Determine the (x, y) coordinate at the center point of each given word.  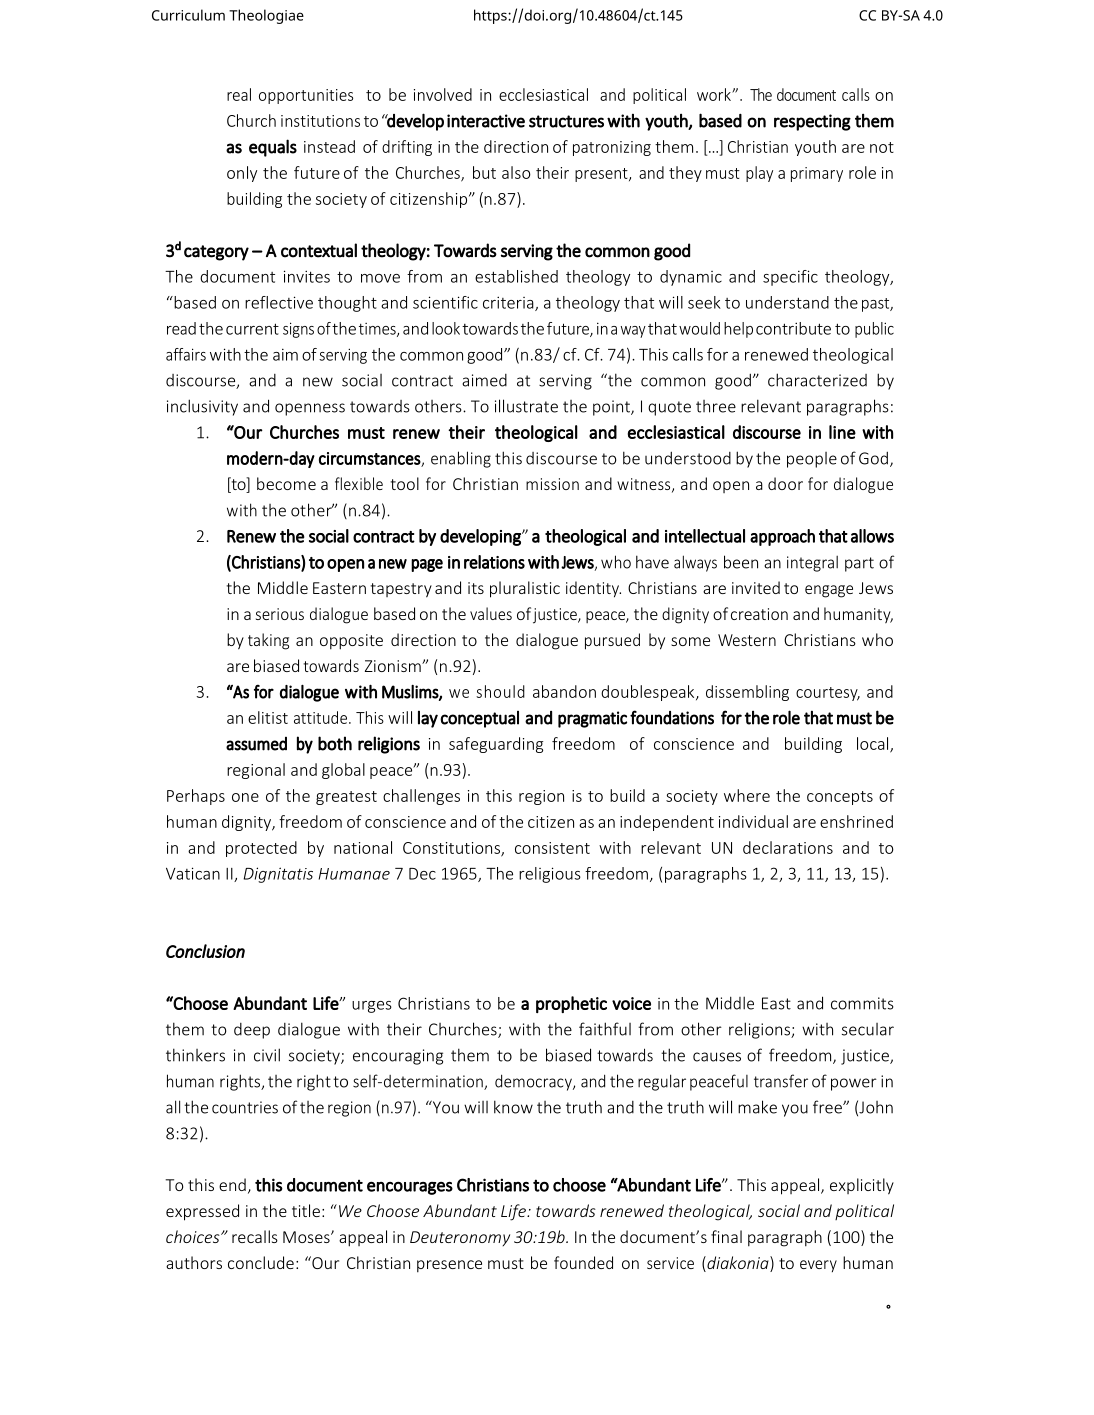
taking (268, 641)
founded (583, 1262)
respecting (812, 122)
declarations (788, 847)
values (491, 613)
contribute (793, 328)
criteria (509, 303)
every (818, 1266)
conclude (261, 1262)
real (239, 94)
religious (550, 875)
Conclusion (205, 951)
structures (566, 121)
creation (759, 614)
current (252, 329)
